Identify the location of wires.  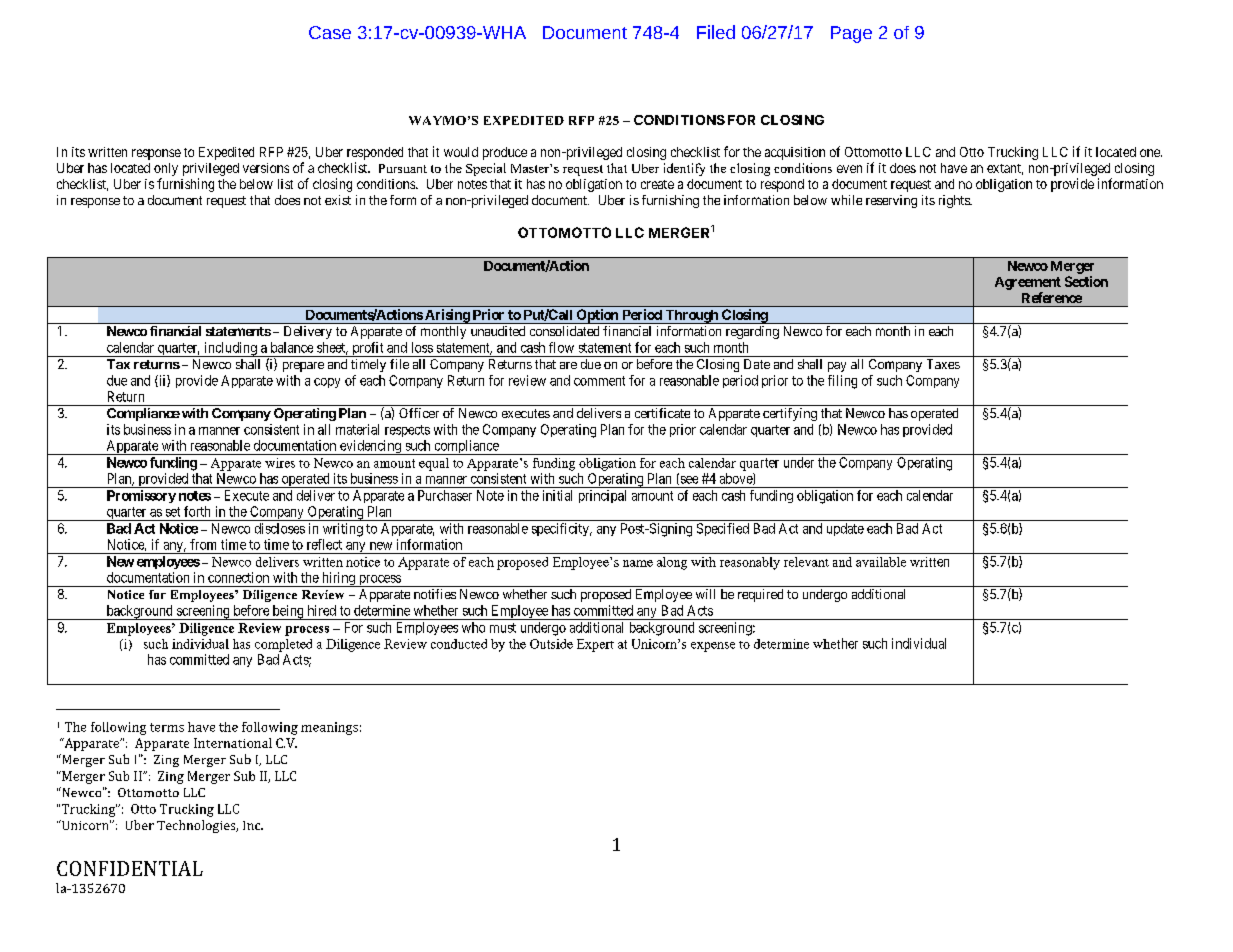
(280, 463).
